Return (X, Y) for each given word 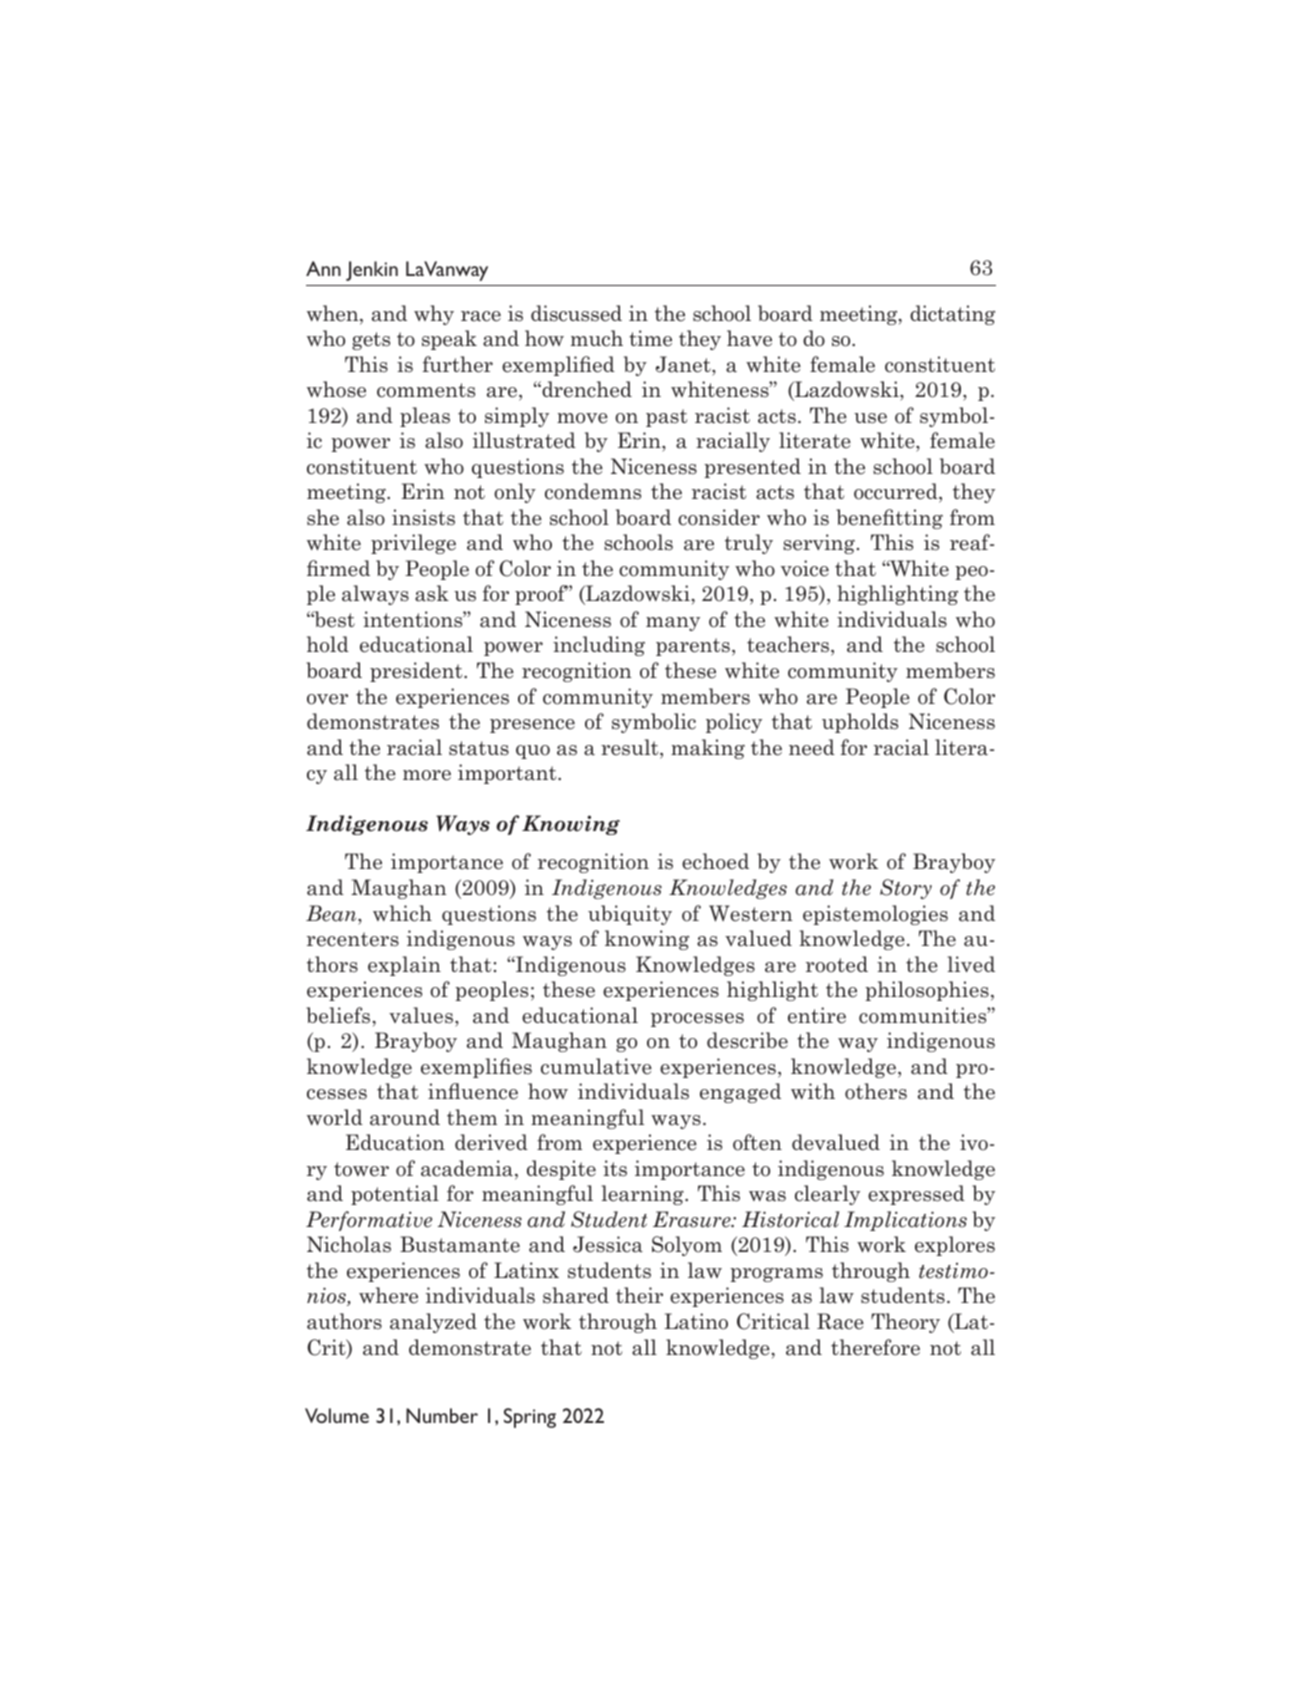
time (650, 338)
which (402, 913)
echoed (715, 861)
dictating (952, 315)
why (434, 315)
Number (442, 1415)
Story (906, 889)
